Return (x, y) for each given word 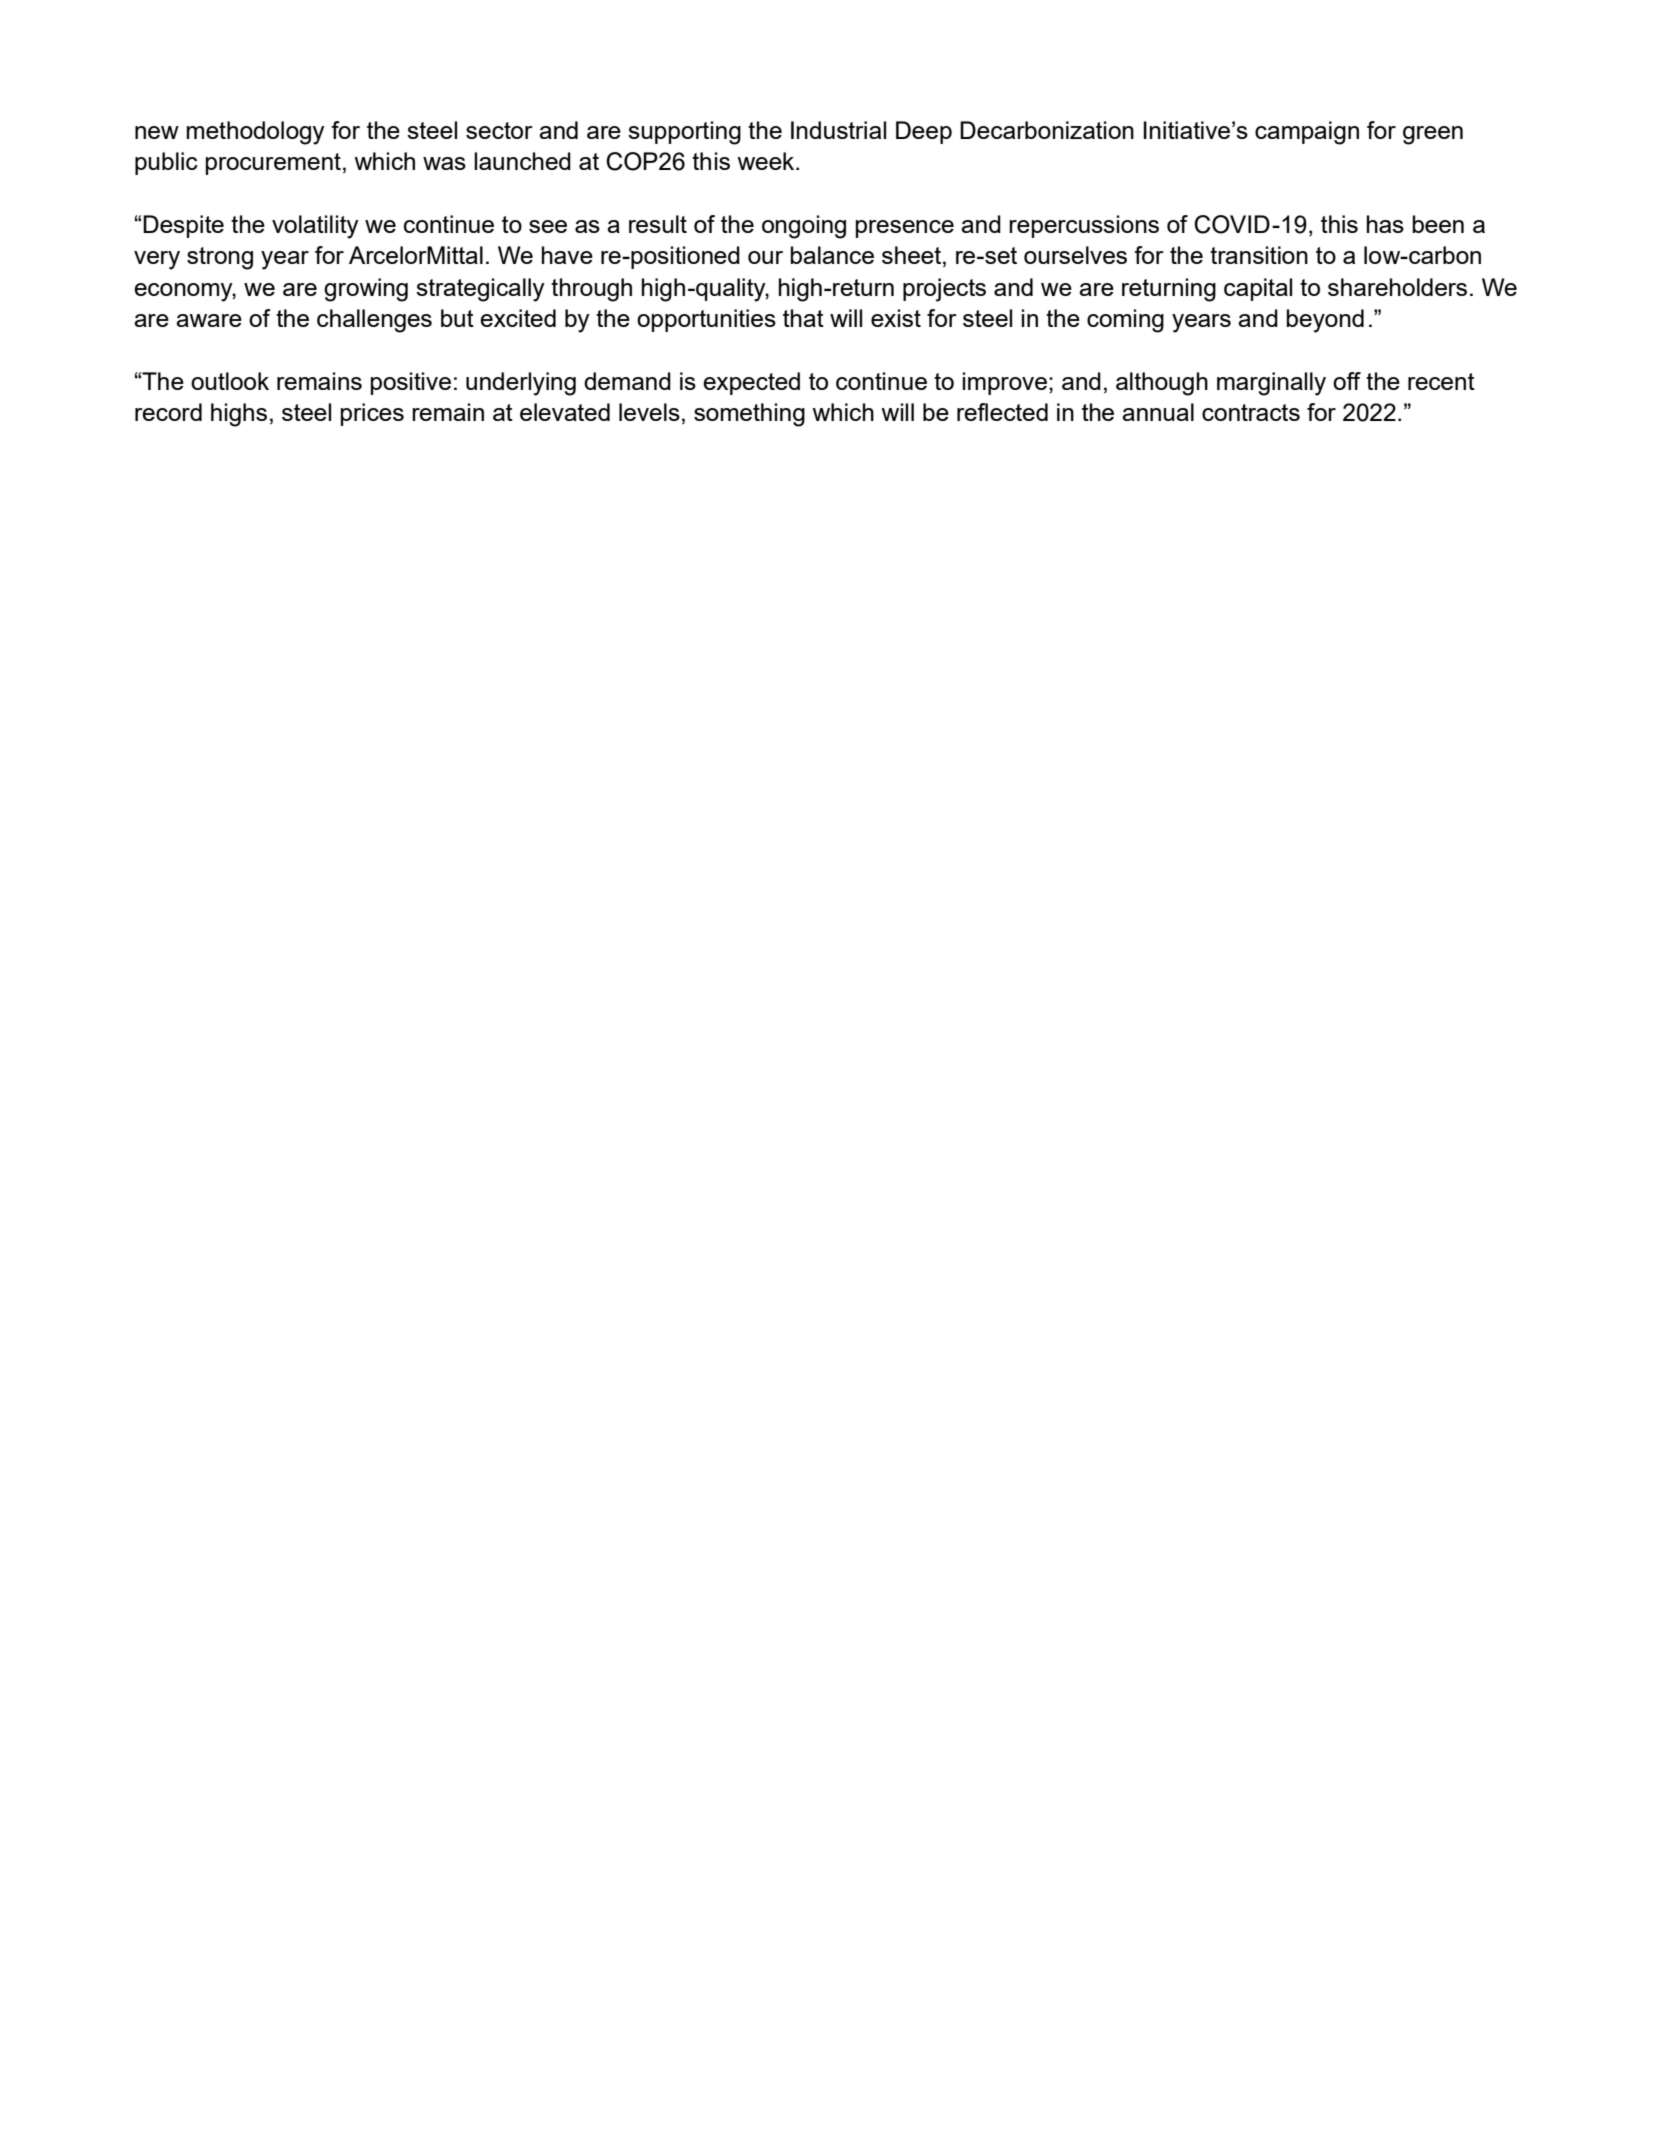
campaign (1307, 133)
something (749, 415)
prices (372, 414)
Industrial (838, 130)
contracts (1251, 412)
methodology (256, 133)
